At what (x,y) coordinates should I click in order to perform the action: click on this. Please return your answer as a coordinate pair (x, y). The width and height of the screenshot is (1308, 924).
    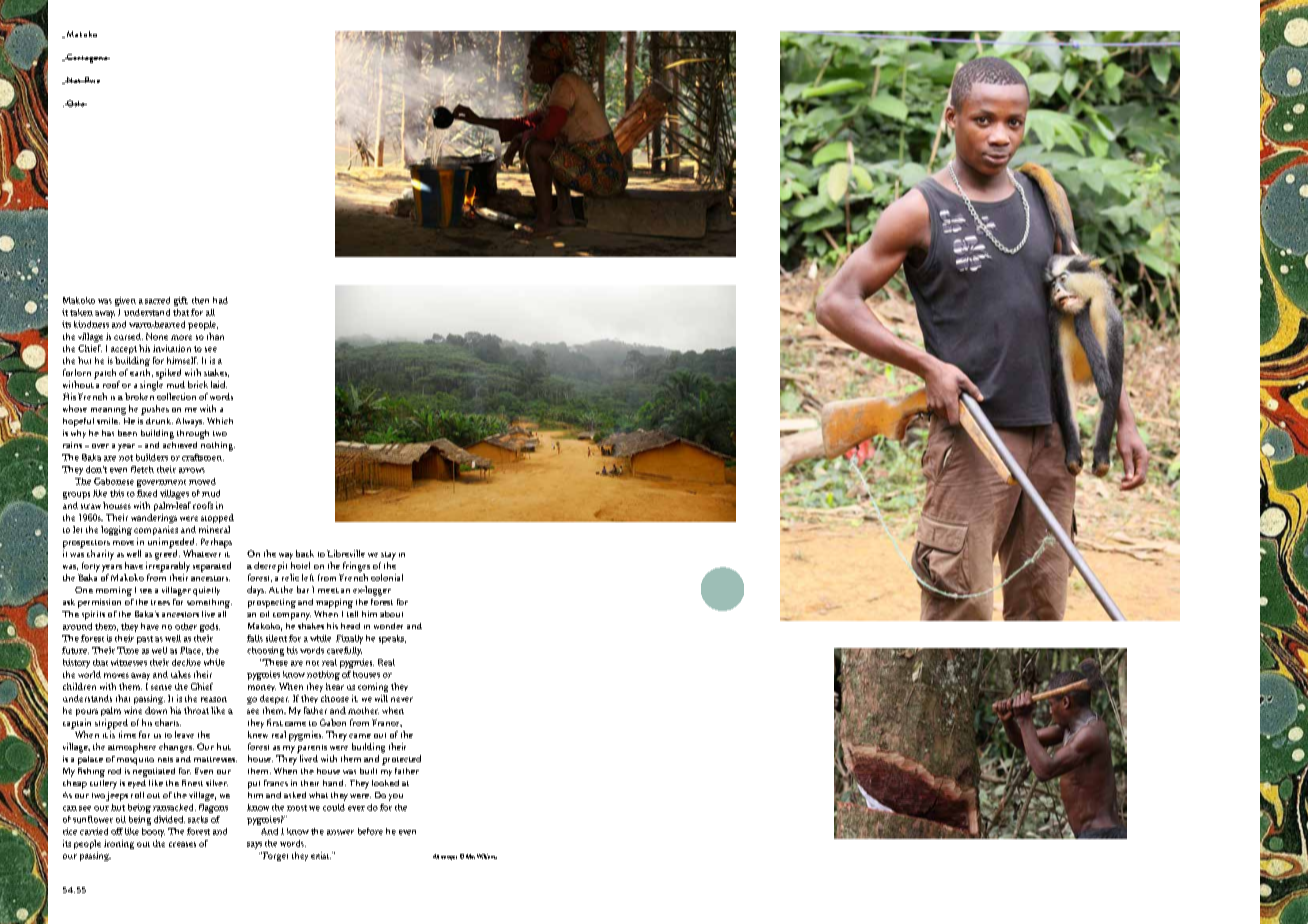
    Looking at the image, I should click on (117, 493).
